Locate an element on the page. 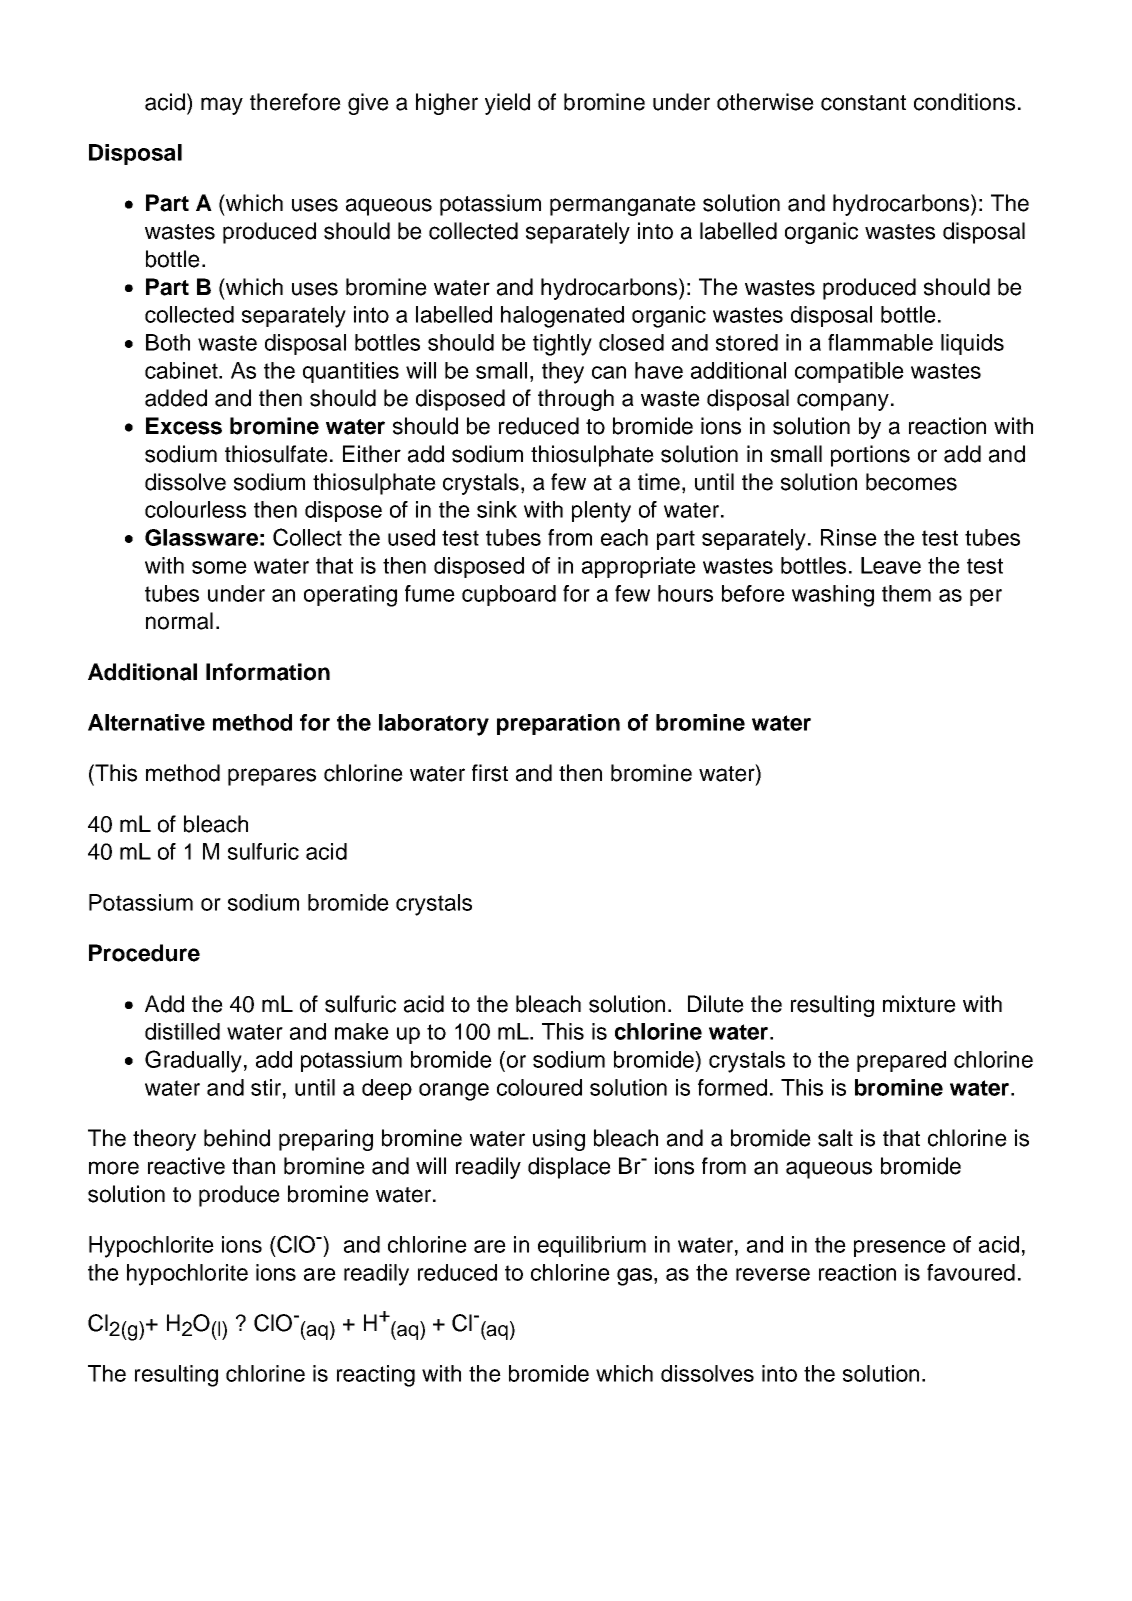 The height and width of the page is (1601, 1132). preparation is located at coordinates (558, 724).
